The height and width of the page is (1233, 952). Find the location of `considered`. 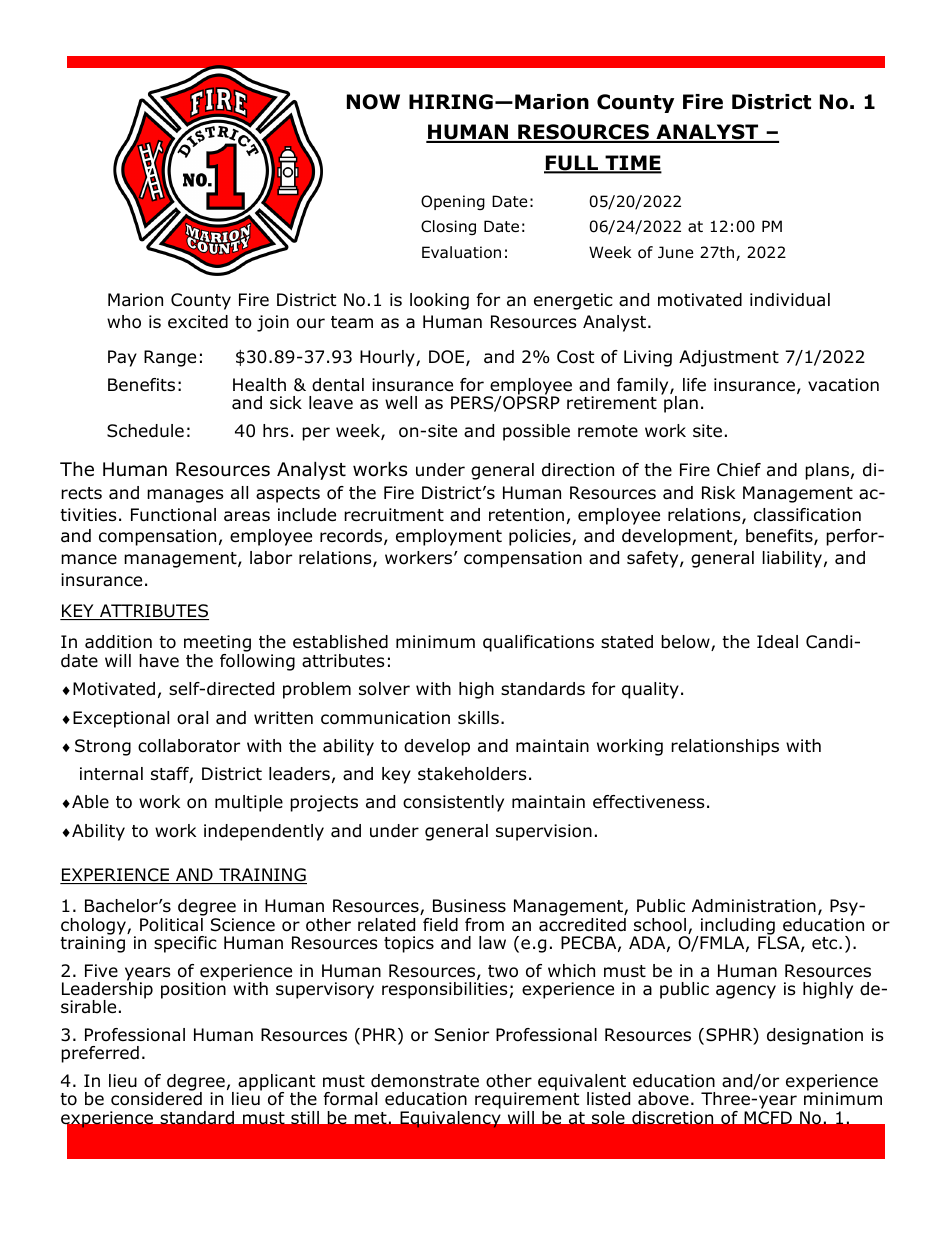

considered is located at coordinates (156, 1098).
